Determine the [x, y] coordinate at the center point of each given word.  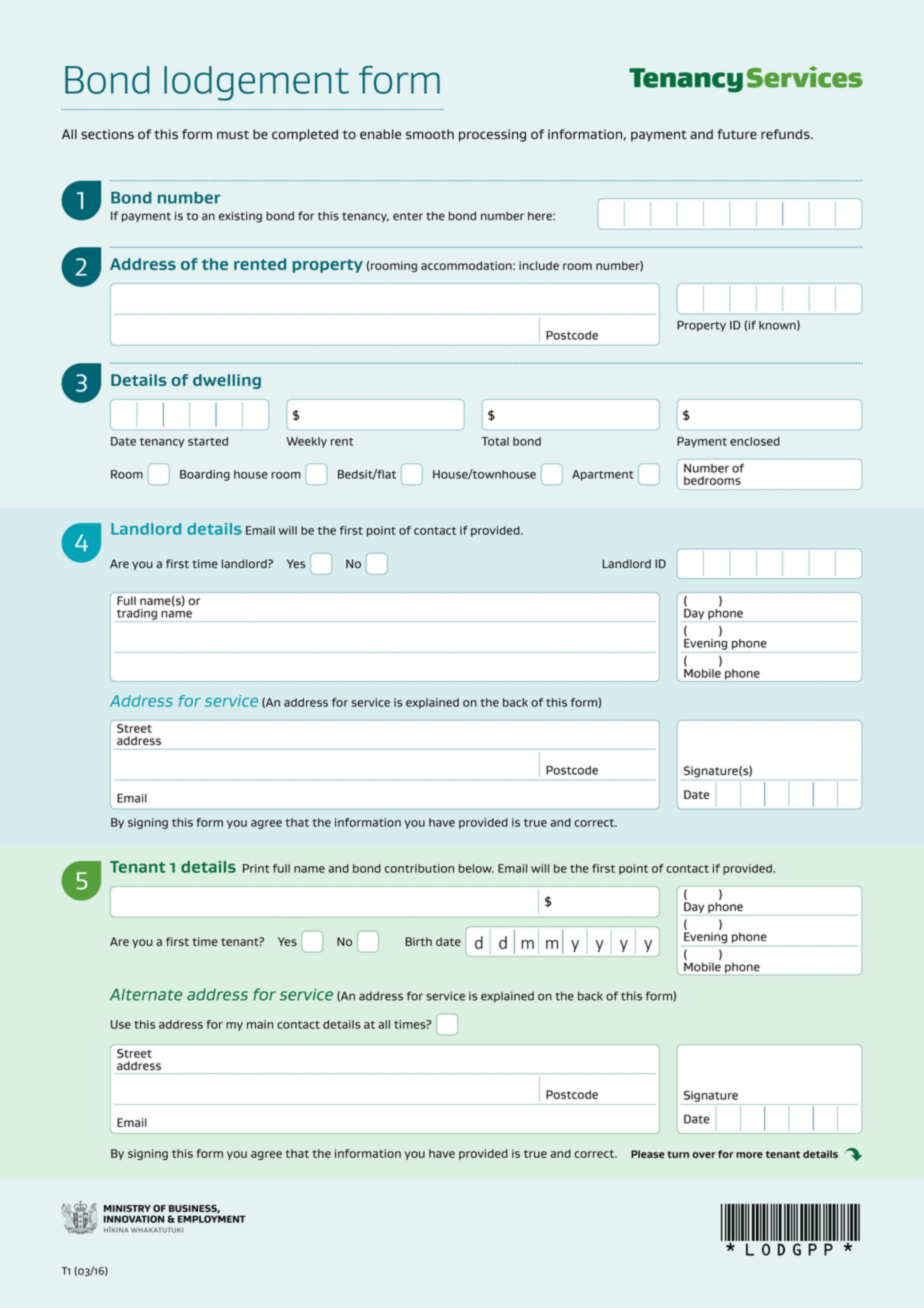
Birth [419, 941]
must [233, 135]
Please [648, 1154]
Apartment [602, 475]
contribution [419, 868]
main [260, 1024]
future [737, 134]
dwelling [227, 381]
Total [495, 441]
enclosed [755, 441]
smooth [430, 134]
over [704, 1155]
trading [137, 615]
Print [256, 868]
